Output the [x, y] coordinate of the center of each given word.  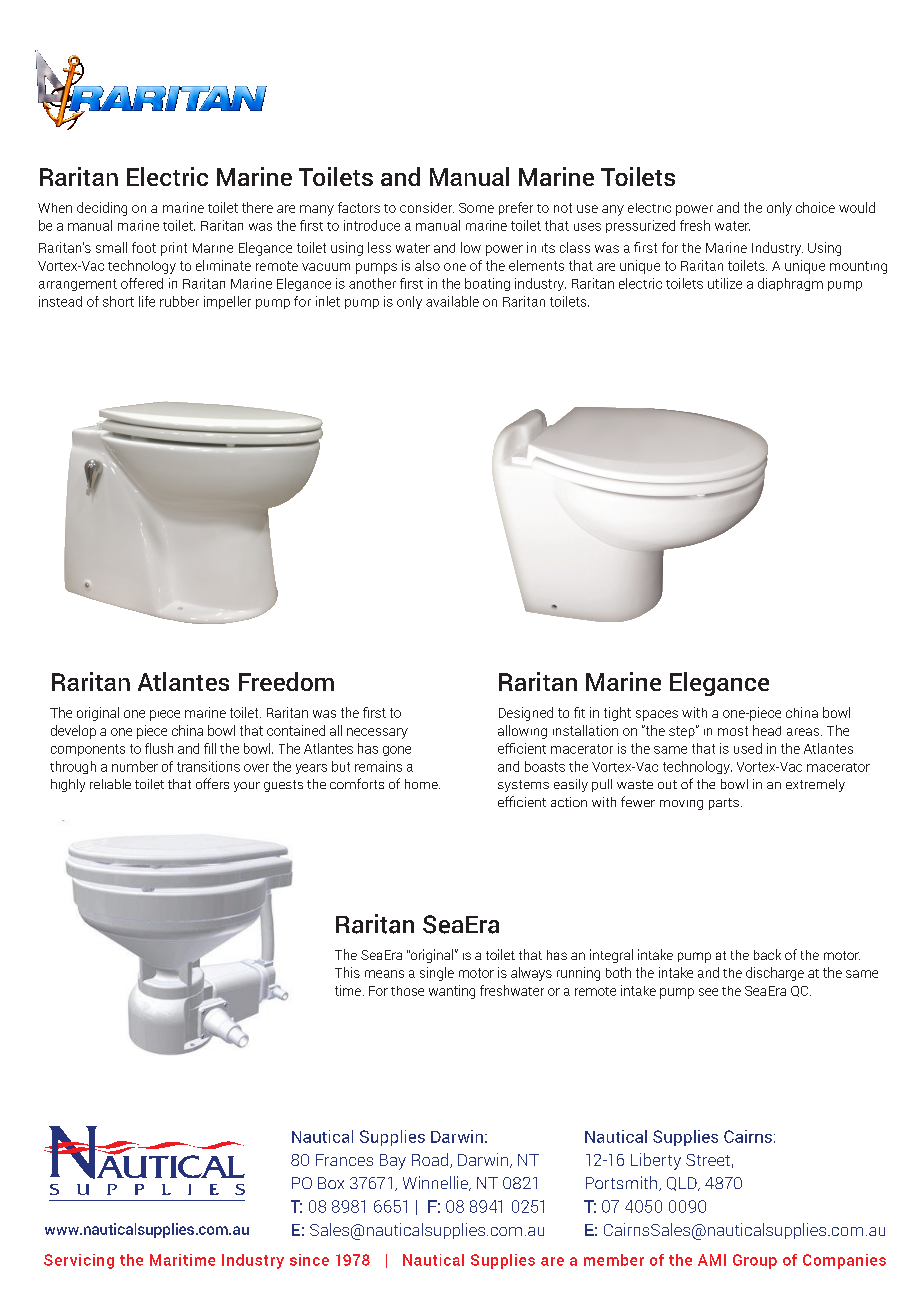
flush [159, 748]
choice [815, 207]
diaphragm [790, 284]
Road [431, 1160]
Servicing [79, 1261]
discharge [775, 974]
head [767, 730]
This [347, 972]
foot [144, 247]
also [427, 265]
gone [397, 751]
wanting [452, 992]
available [452, 301]
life [147, 301]
